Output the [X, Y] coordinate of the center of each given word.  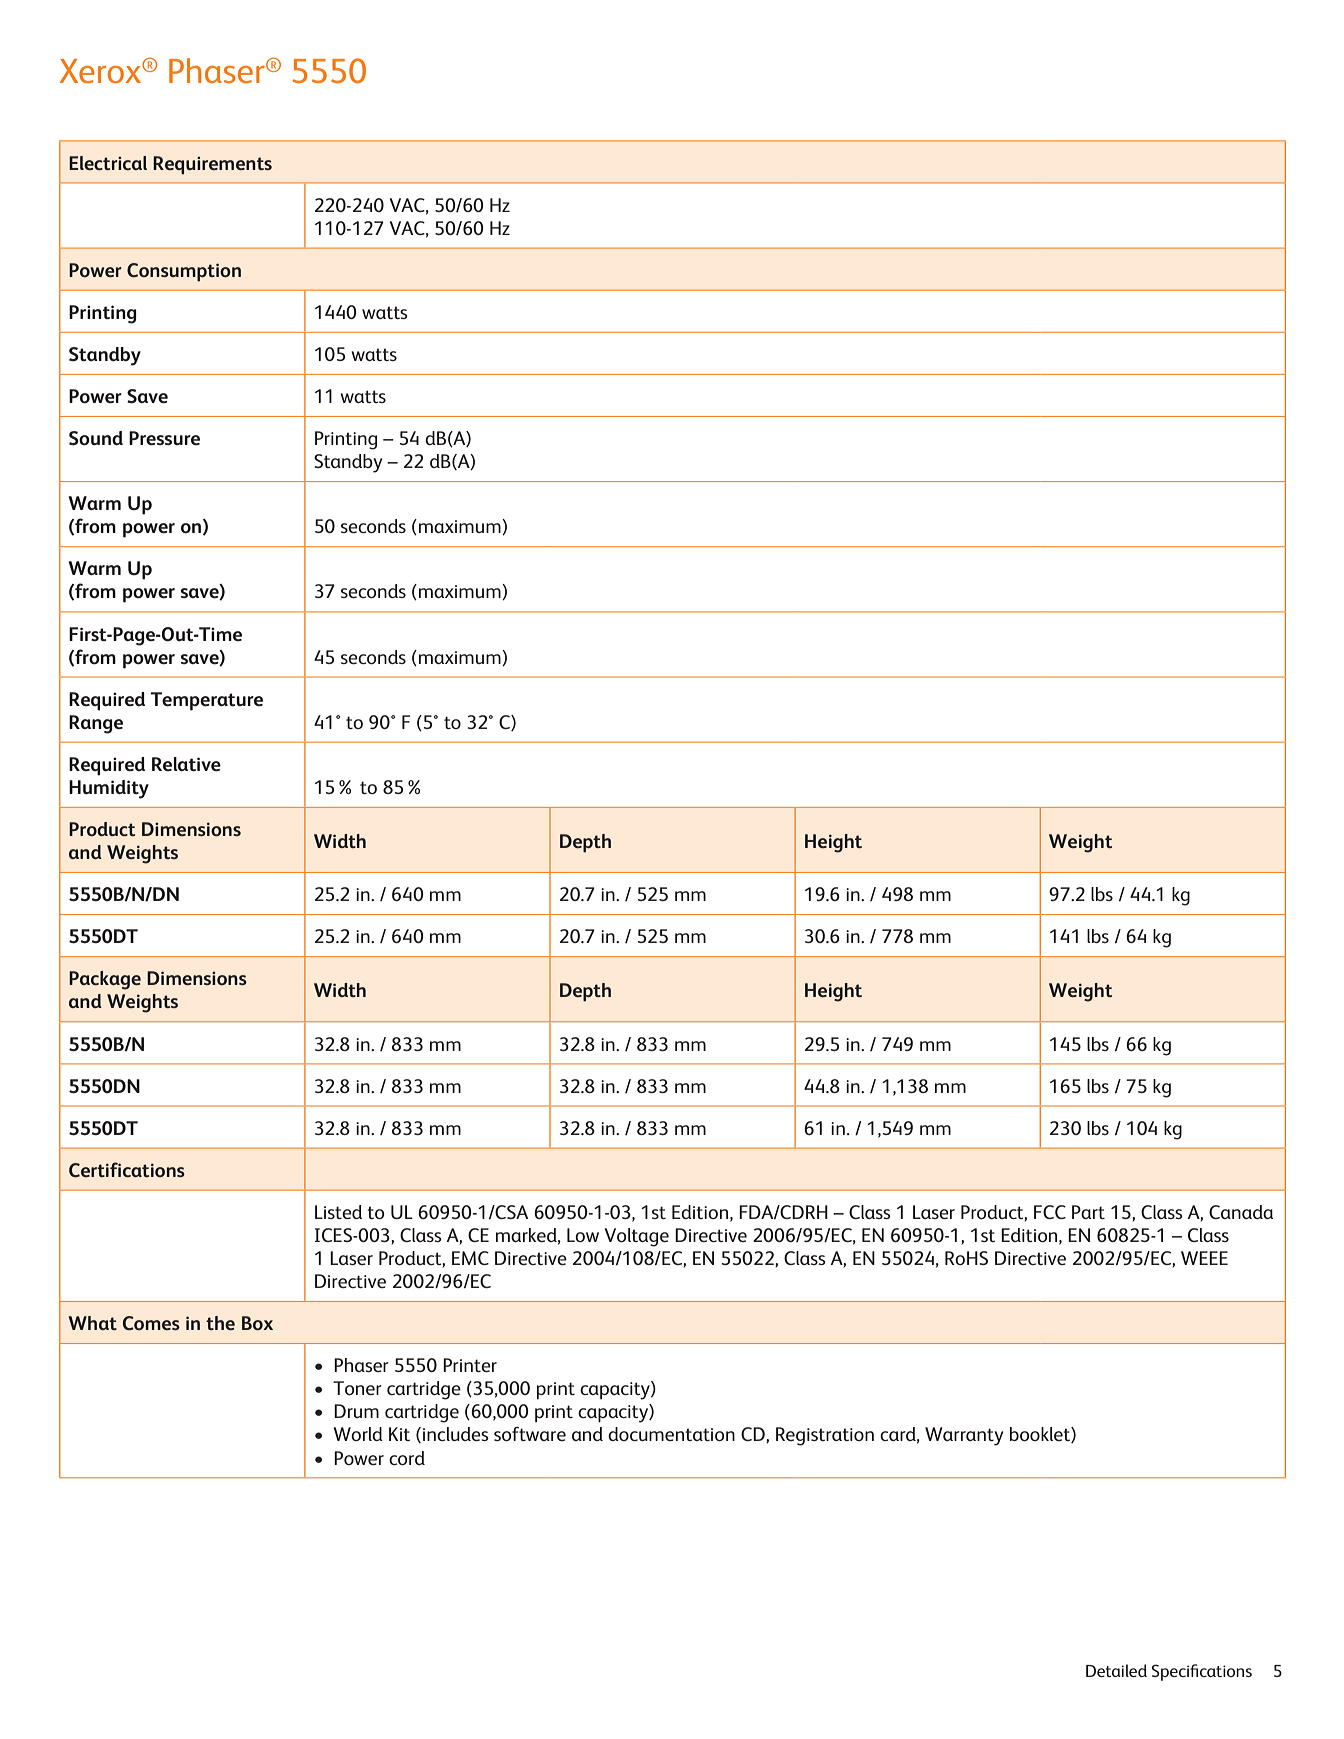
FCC [1050, 1212]
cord [407, 1458]
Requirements [212, 165]
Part [1088, 1212]
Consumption [184, 272]
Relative [186, 764]
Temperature [207, 701]
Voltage [637, 1237]
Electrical [108, 163]
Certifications [127, 1169]
